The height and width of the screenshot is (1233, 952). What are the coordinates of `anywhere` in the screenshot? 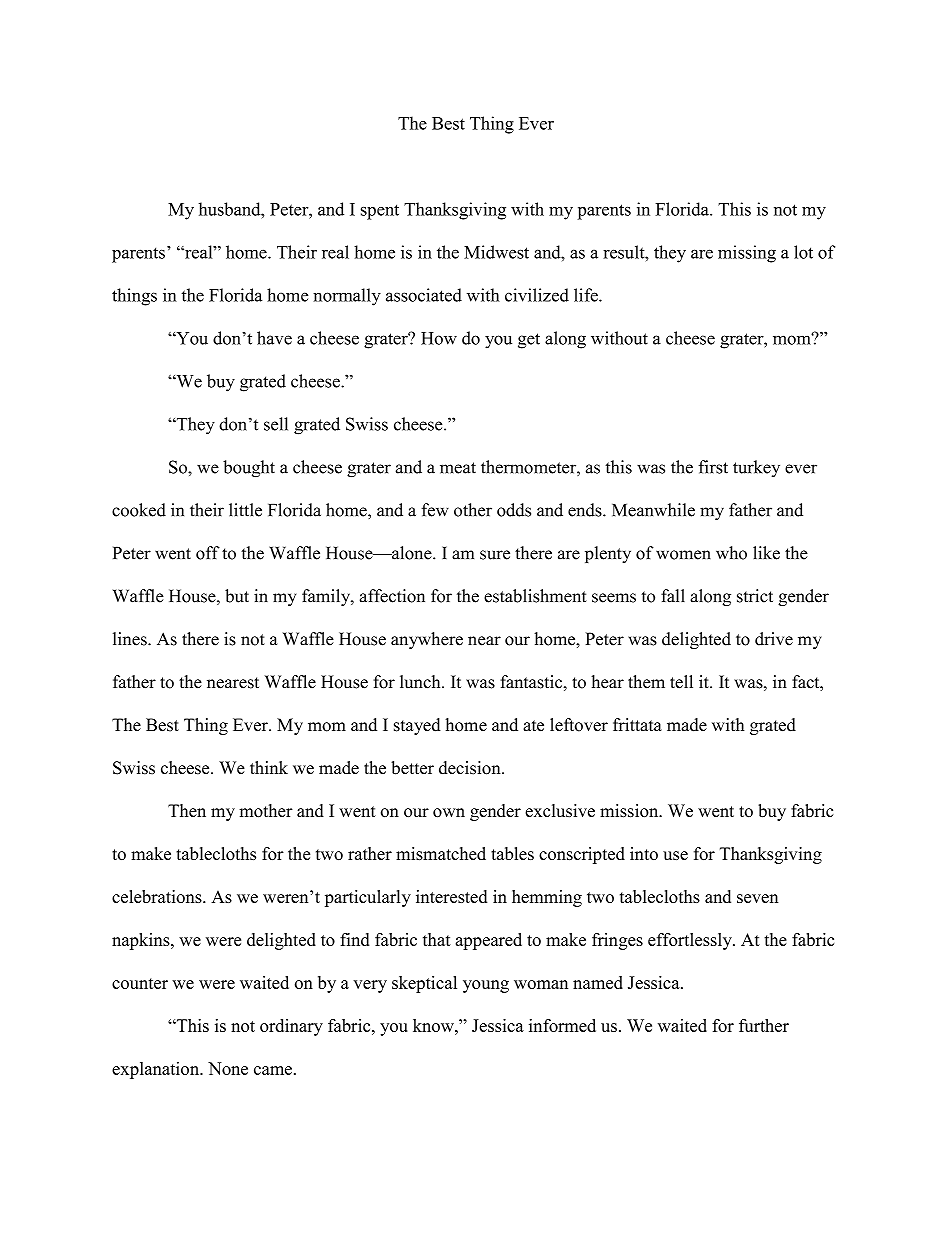 It's located at (427, 640).
